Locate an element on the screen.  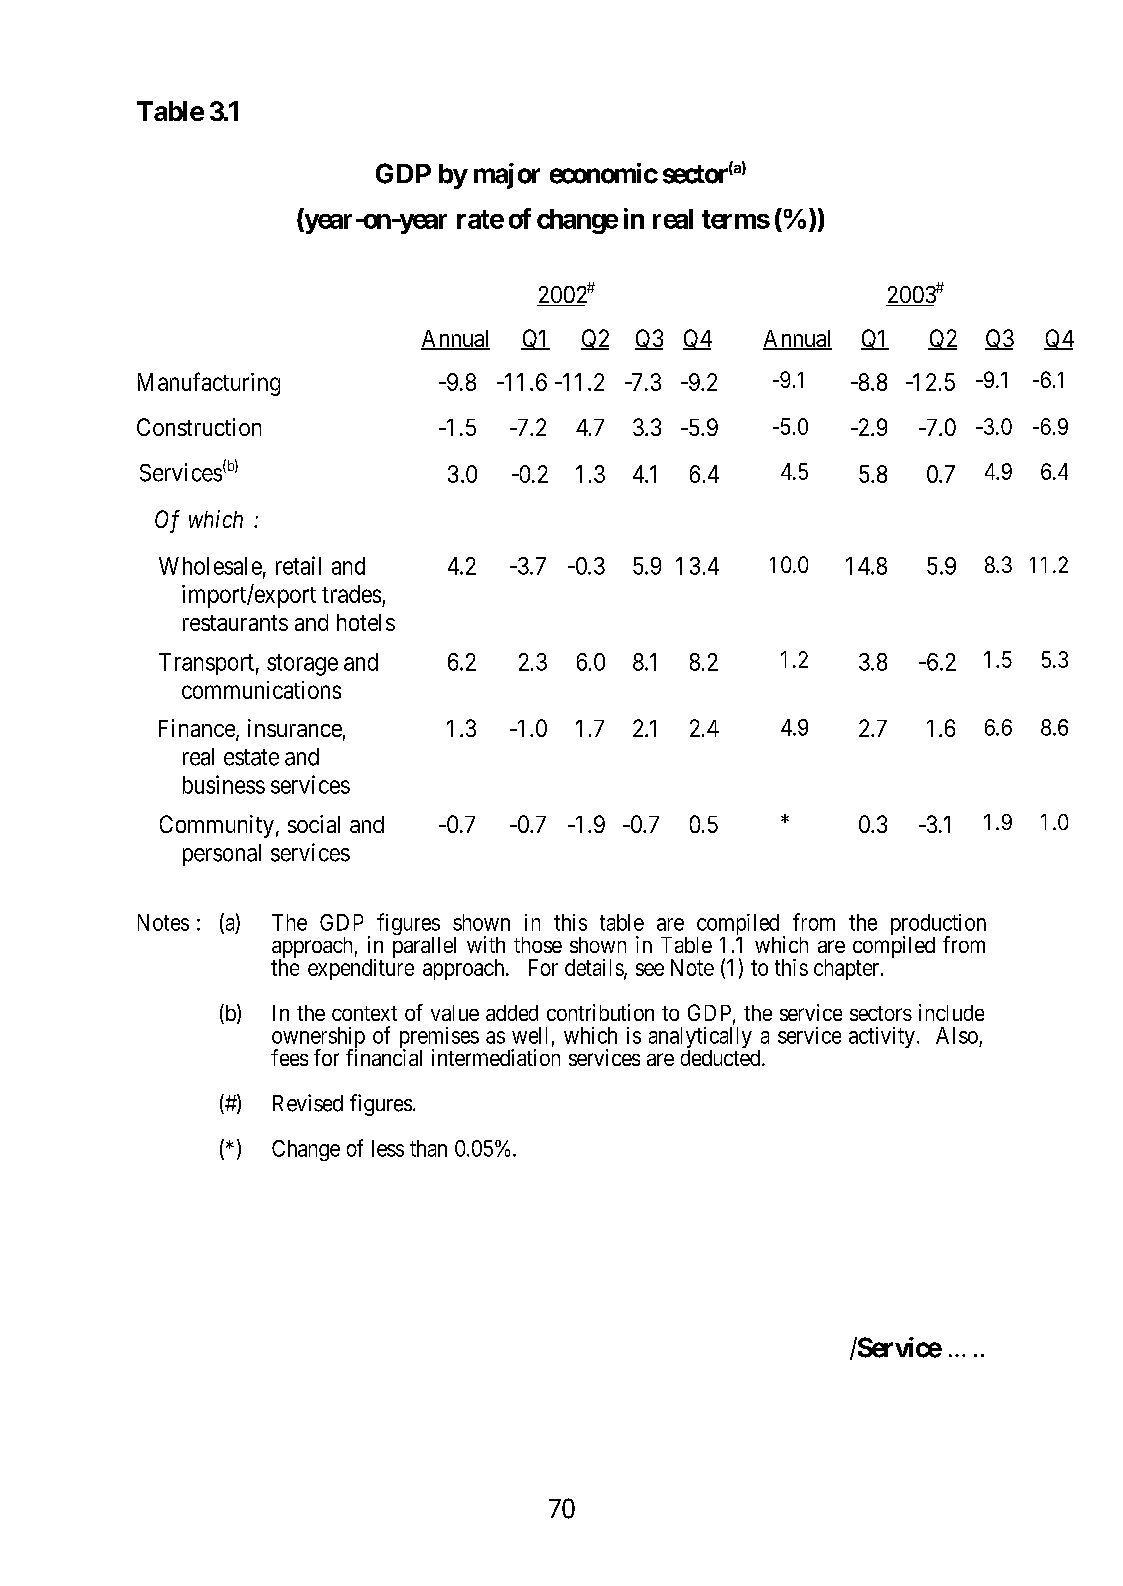
Construction is located at coordinates (199, 427).
